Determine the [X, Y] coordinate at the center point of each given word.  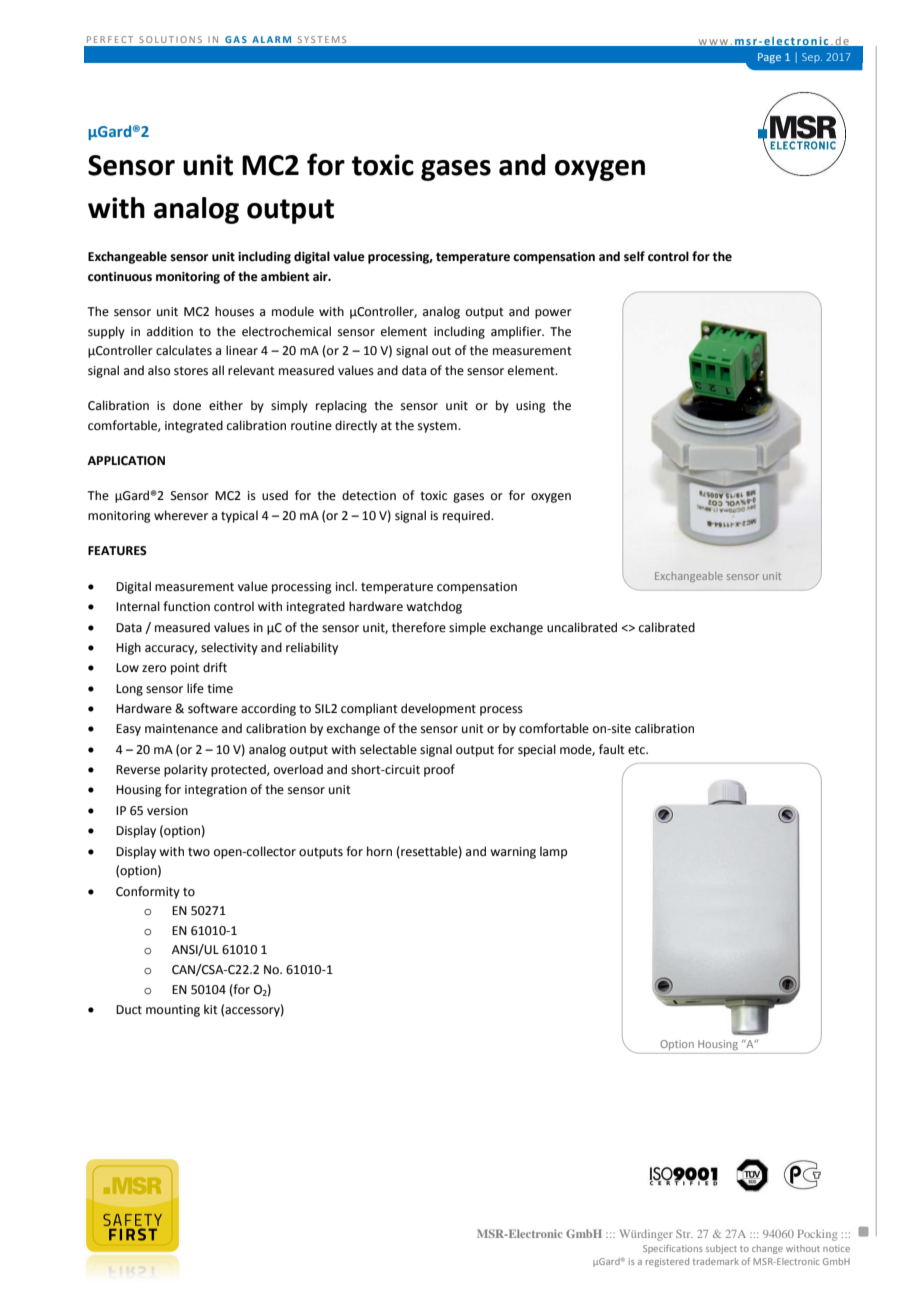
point [185, 669]
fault [612, 749]
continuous [120, 277]
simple [467, 628]
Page [769, 58]
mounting [173, 1011]
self [634, 256]
